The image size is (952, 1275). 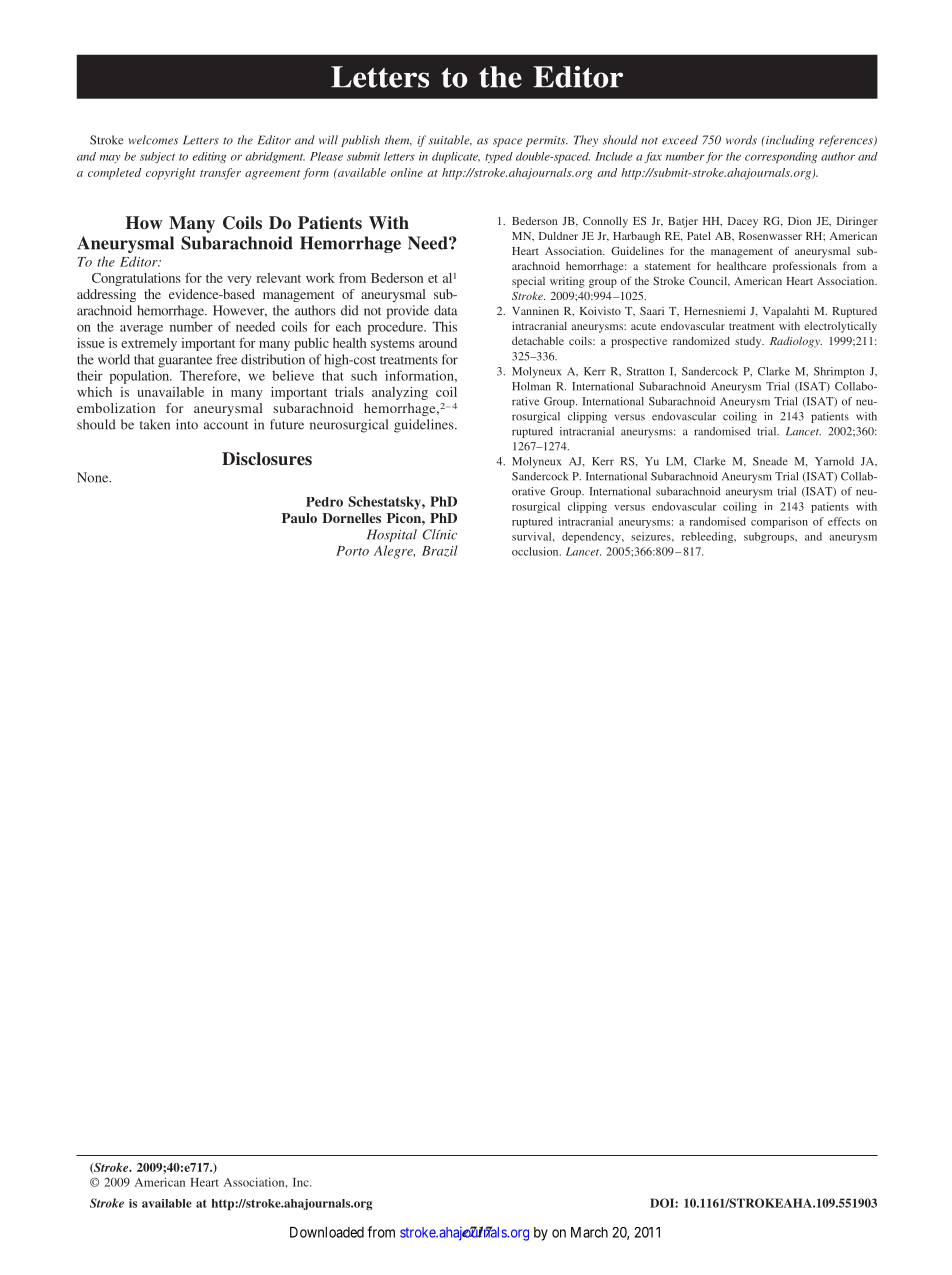 I want to click on Paulo, so click(x=299, y=518).
